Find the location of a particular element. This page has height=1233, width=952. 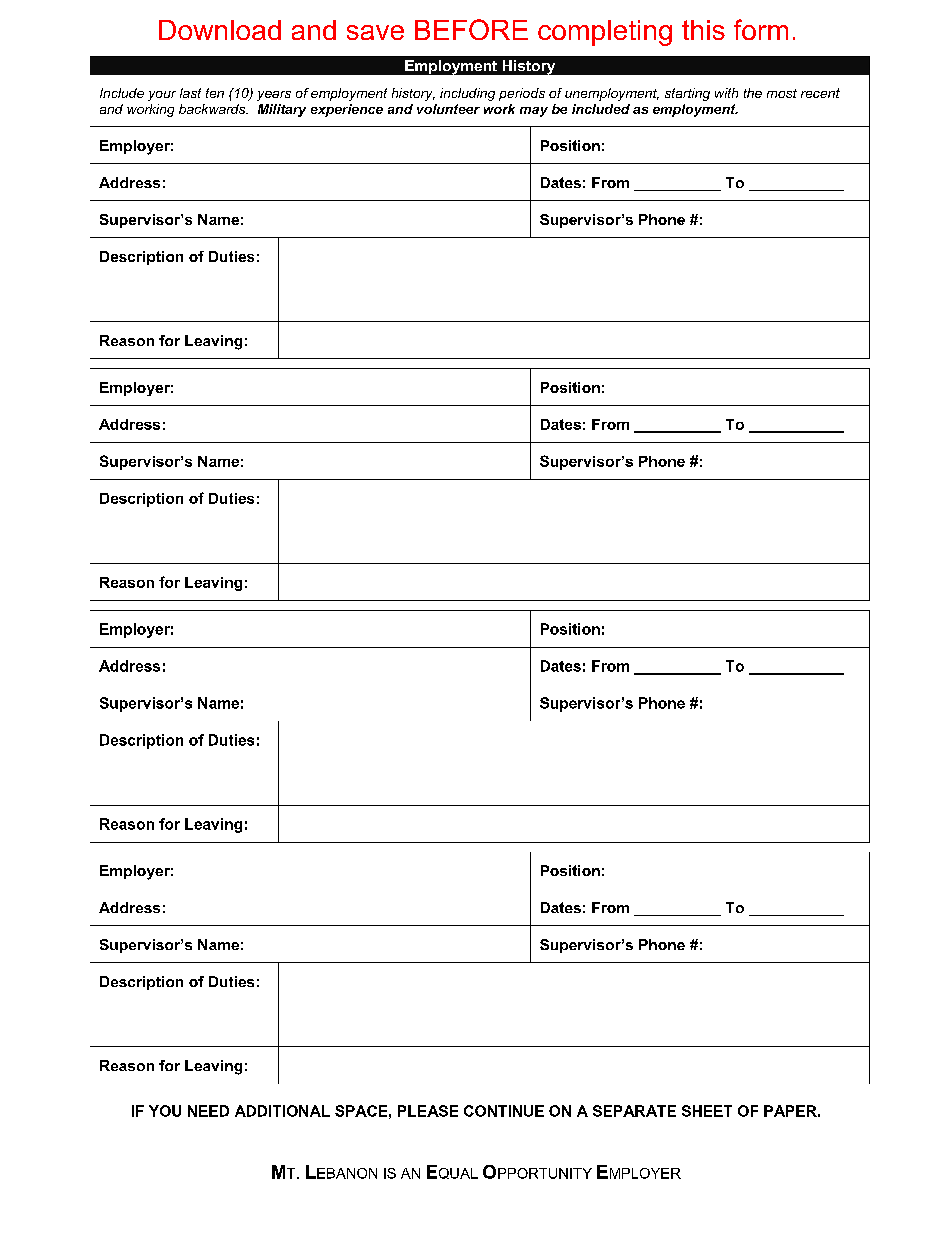

with is located at coordinates (726, 93).
